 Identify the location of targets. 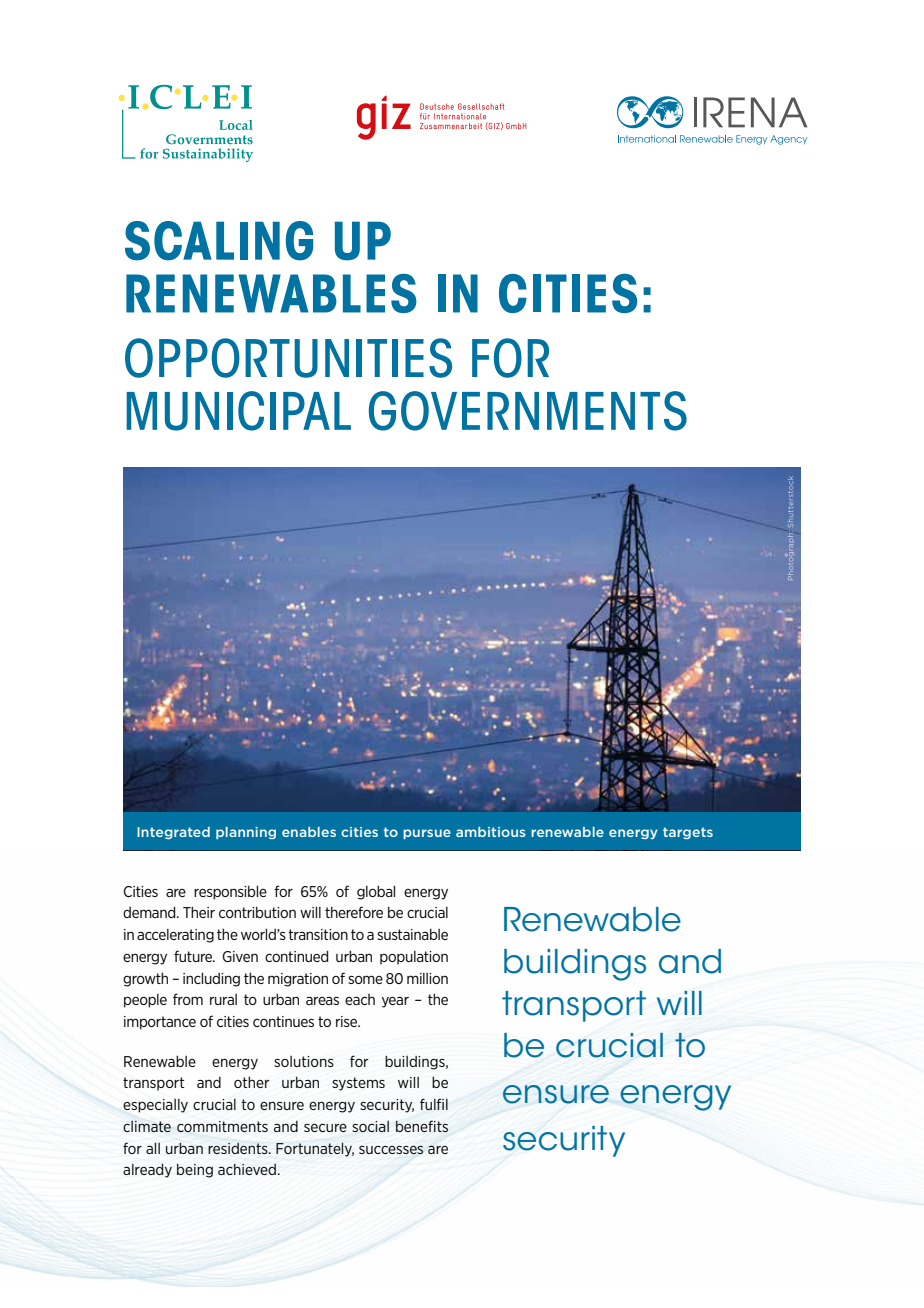
(688, 833).
